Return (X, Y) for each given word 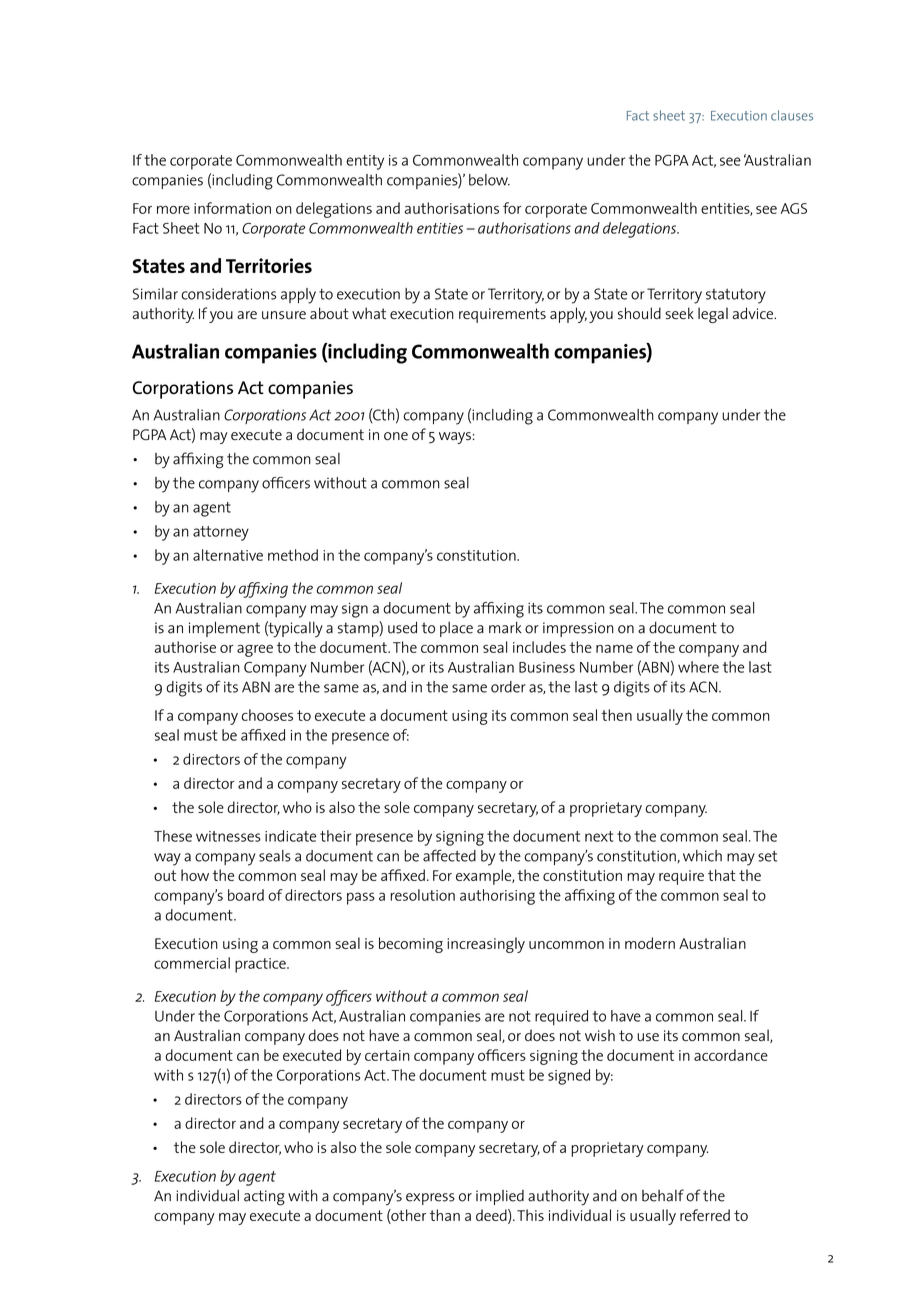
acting (264, 1198)
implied (500, 1197)
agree (255, 651)
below (489, 180)
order (508, 687)
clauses (792, 115)
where (698, 667)
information (232, 208)
